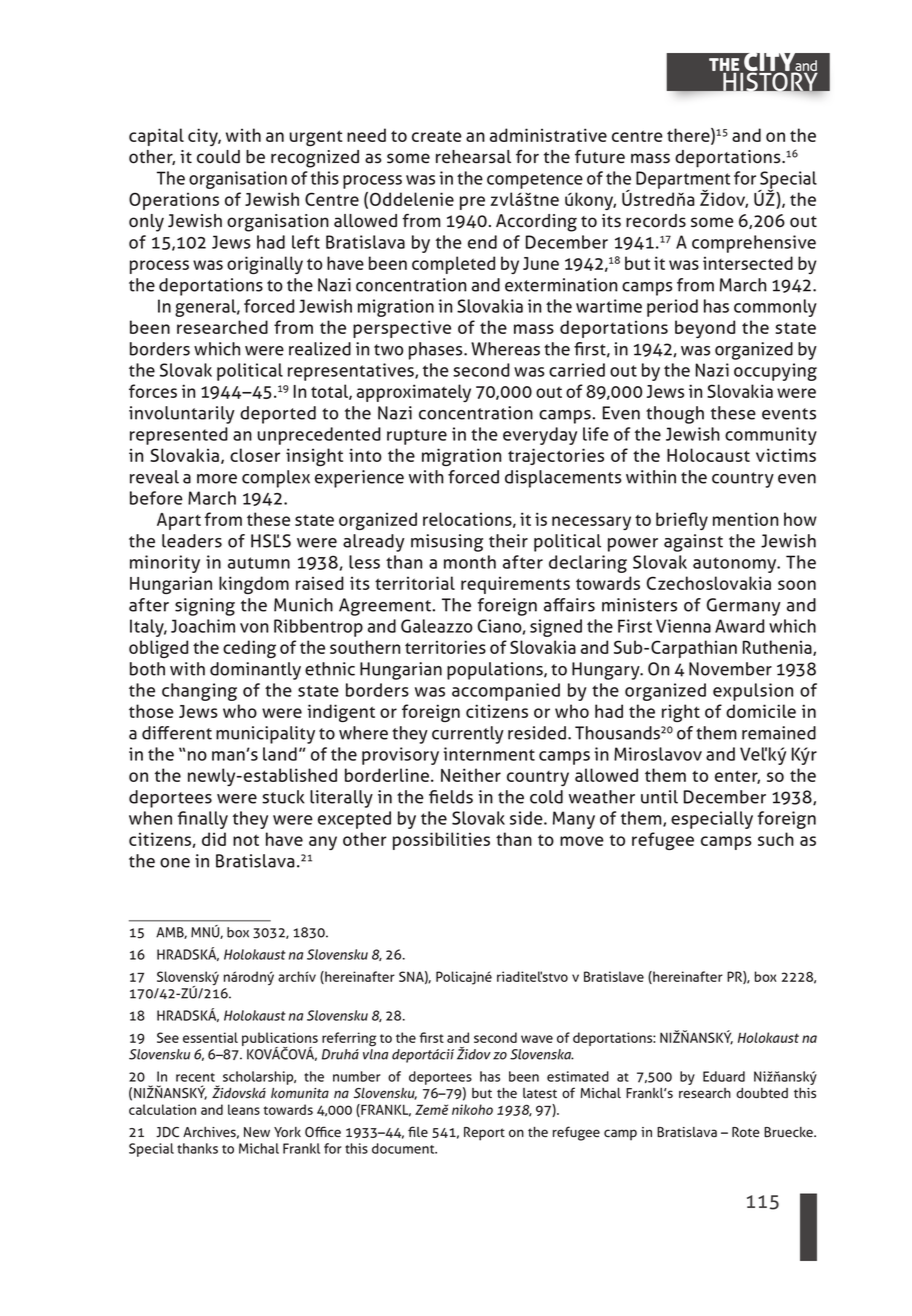  Describe the element at coordinates (739, 626) in the screenshot. I see `Award` at that location.
